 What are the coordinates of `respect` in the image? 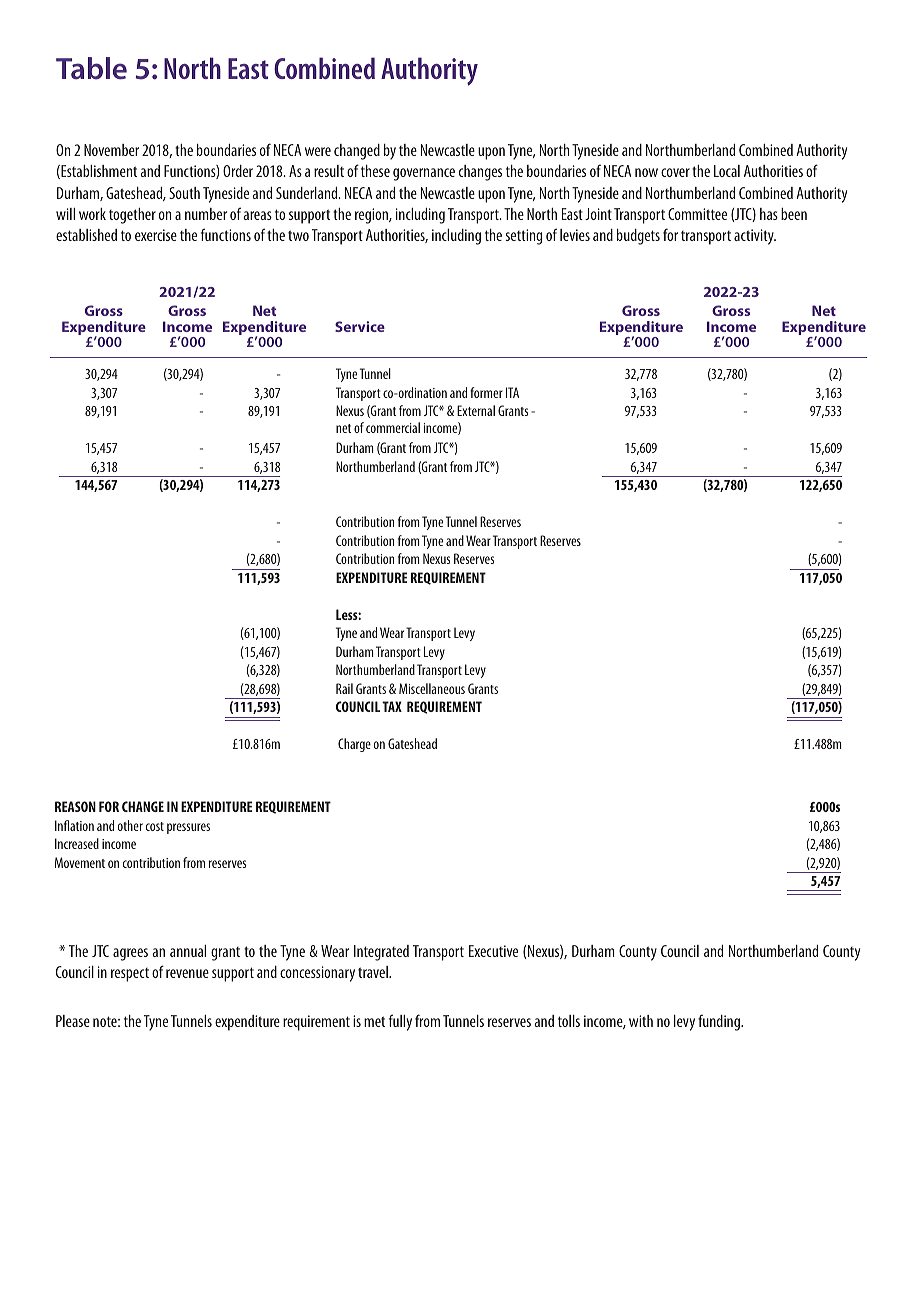 It's located at (130, 975).
